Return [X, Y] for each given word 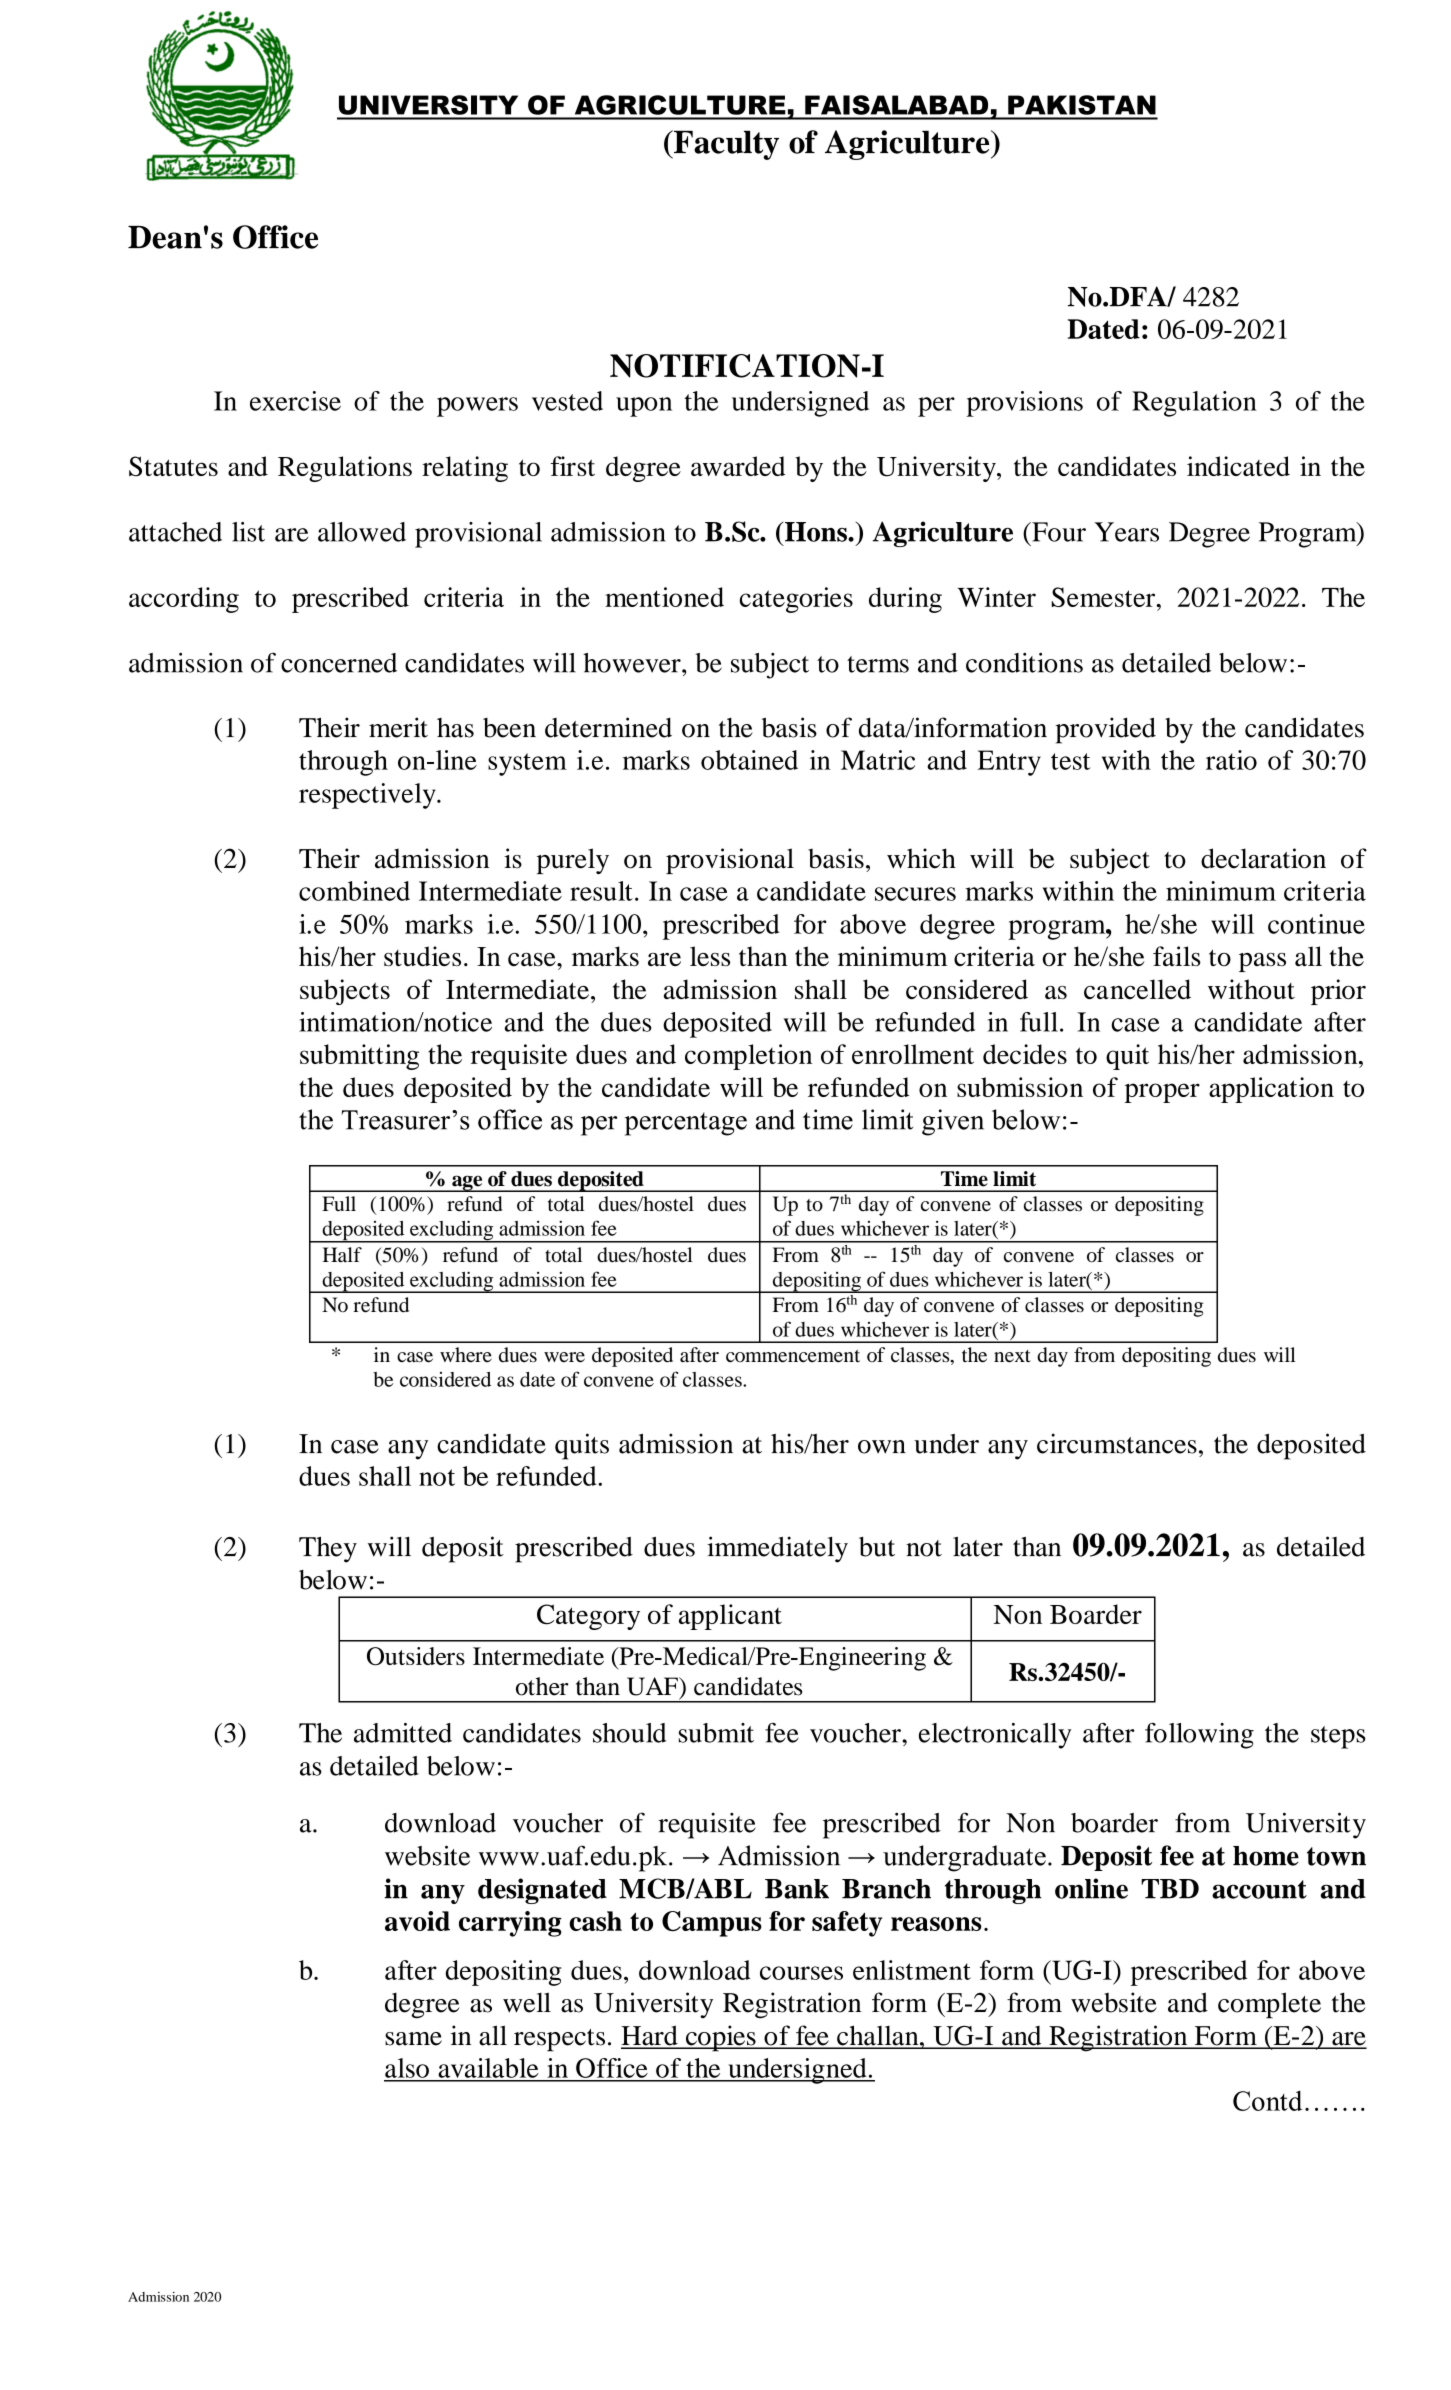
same [413, 2039]
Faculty [725, 145]
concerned [339, 663]
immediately [777, 1549]
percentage [686, 1124]
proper [1162, 1093]
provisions [1024, 404]
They [328, 1549]
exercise [295, 401]
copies [721, 2038]
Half [342, 1254]
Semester [1105, 597]
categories [796, 600]
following [1199, 1736]
